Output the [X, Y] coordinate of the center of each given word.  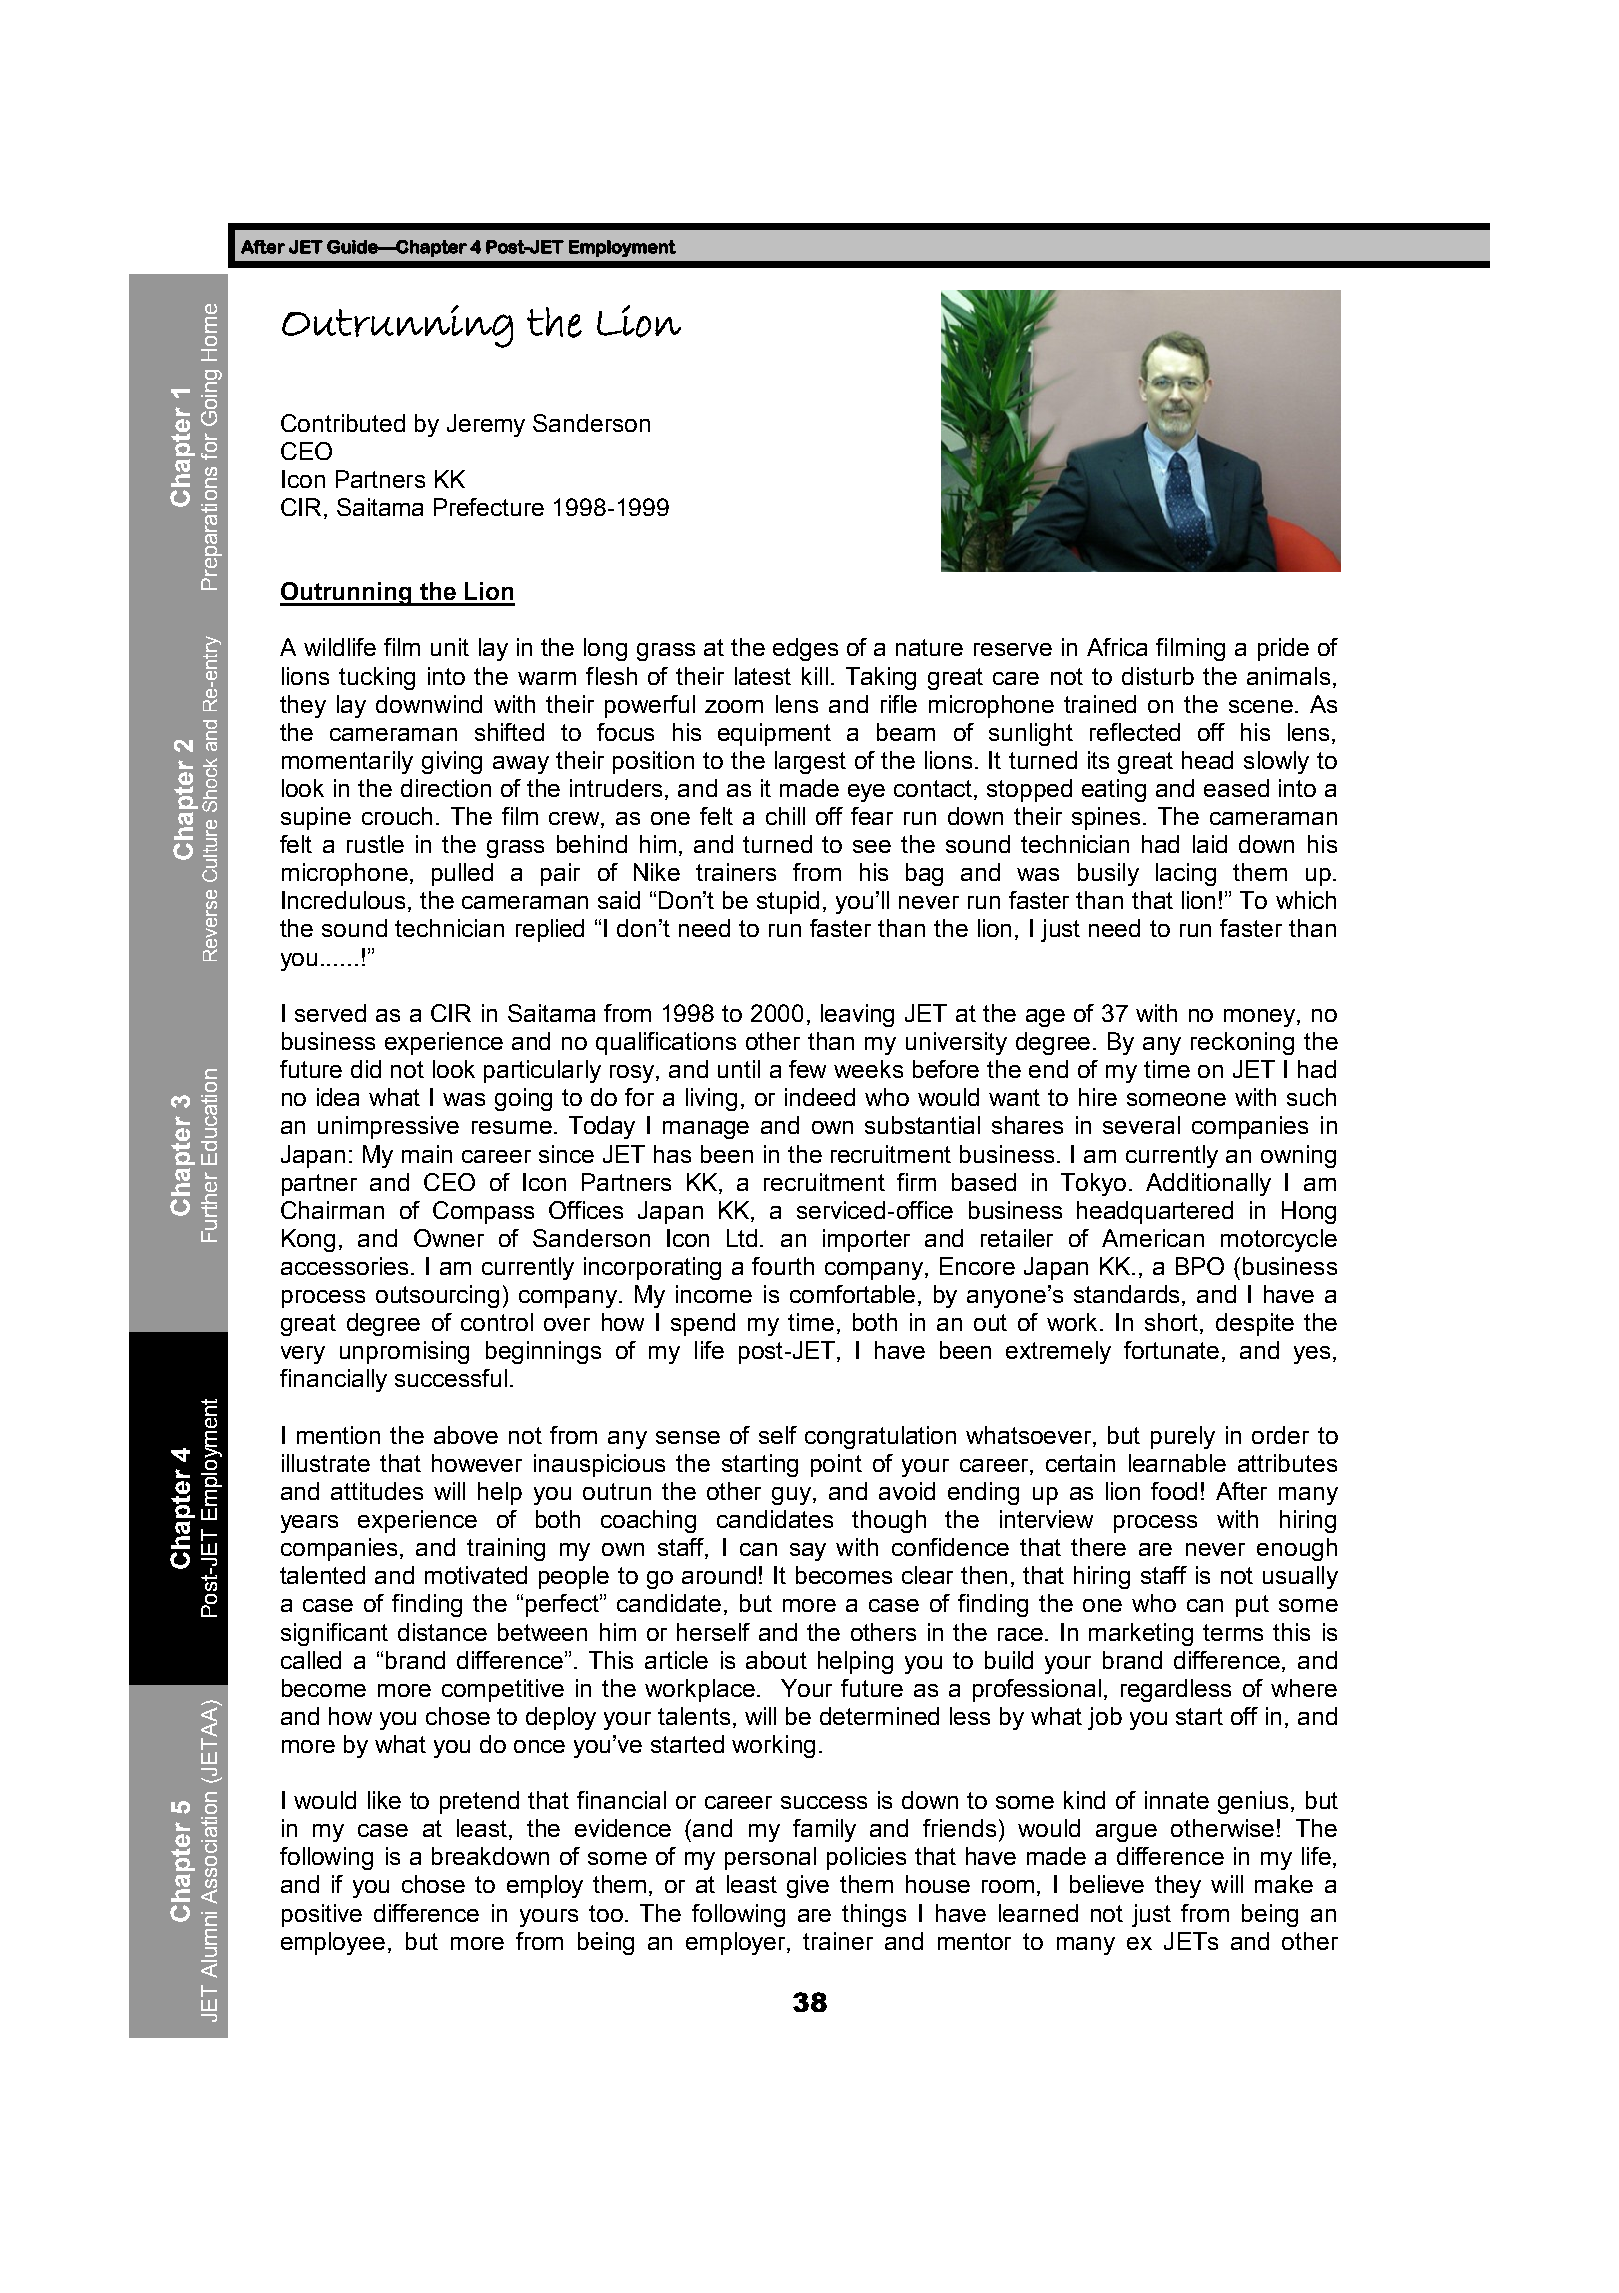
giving [452, 762]
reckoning [1242, 1043]
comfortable [852, 1294]
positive [322, 1915]
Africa [1117, 647]
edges [805, 649]
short [1173, 1323]
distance [442, 1632]
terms [1233, 1632]
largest [810, 762]
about [776, 1660]
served [330, 1013]
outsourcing [437, 1296]
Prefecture [489, 507]
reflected [1135, 732]
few [807, 1069]
